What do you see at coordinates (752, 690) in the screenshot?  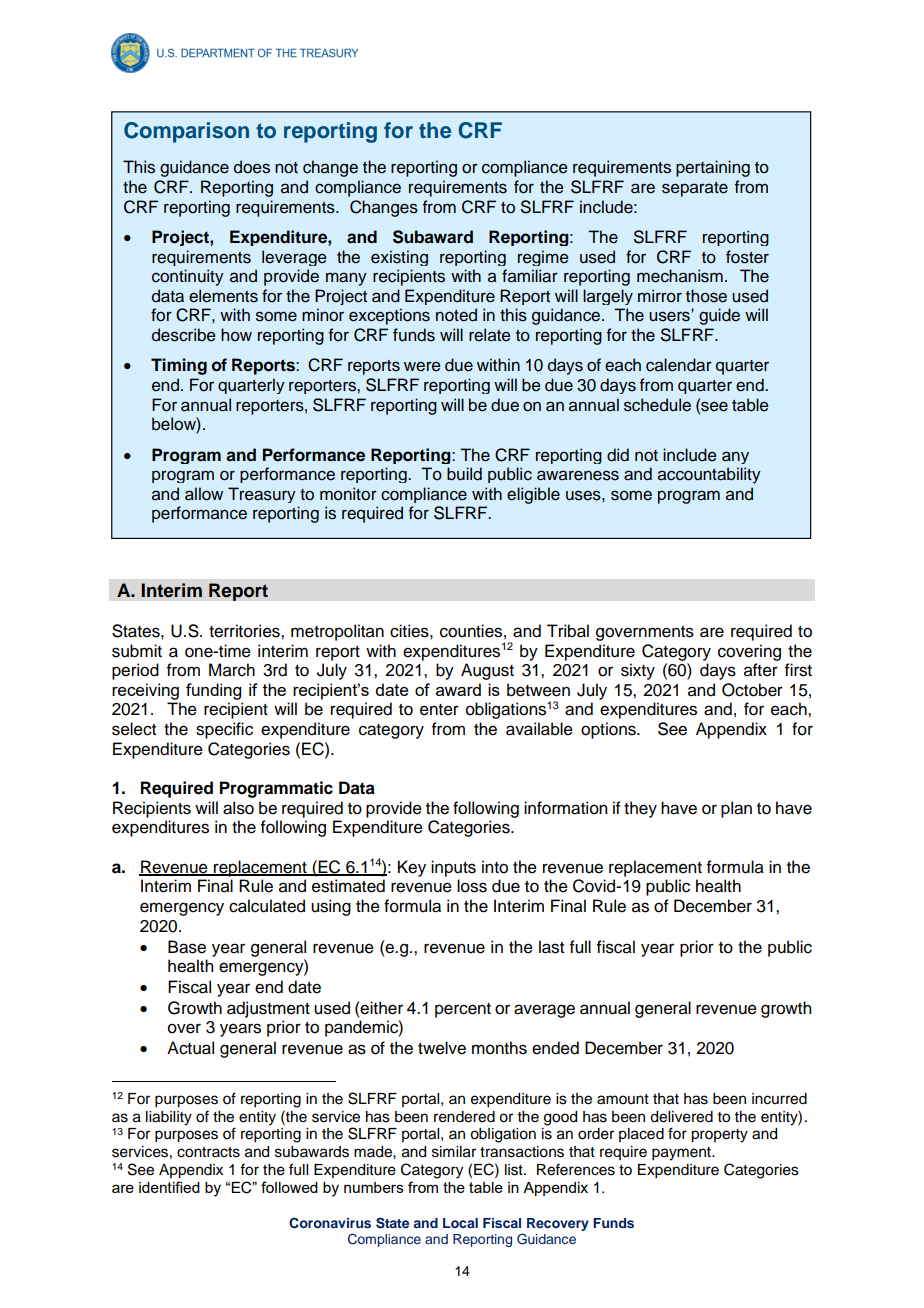 I see `October` at bounding box center [752, 690].
